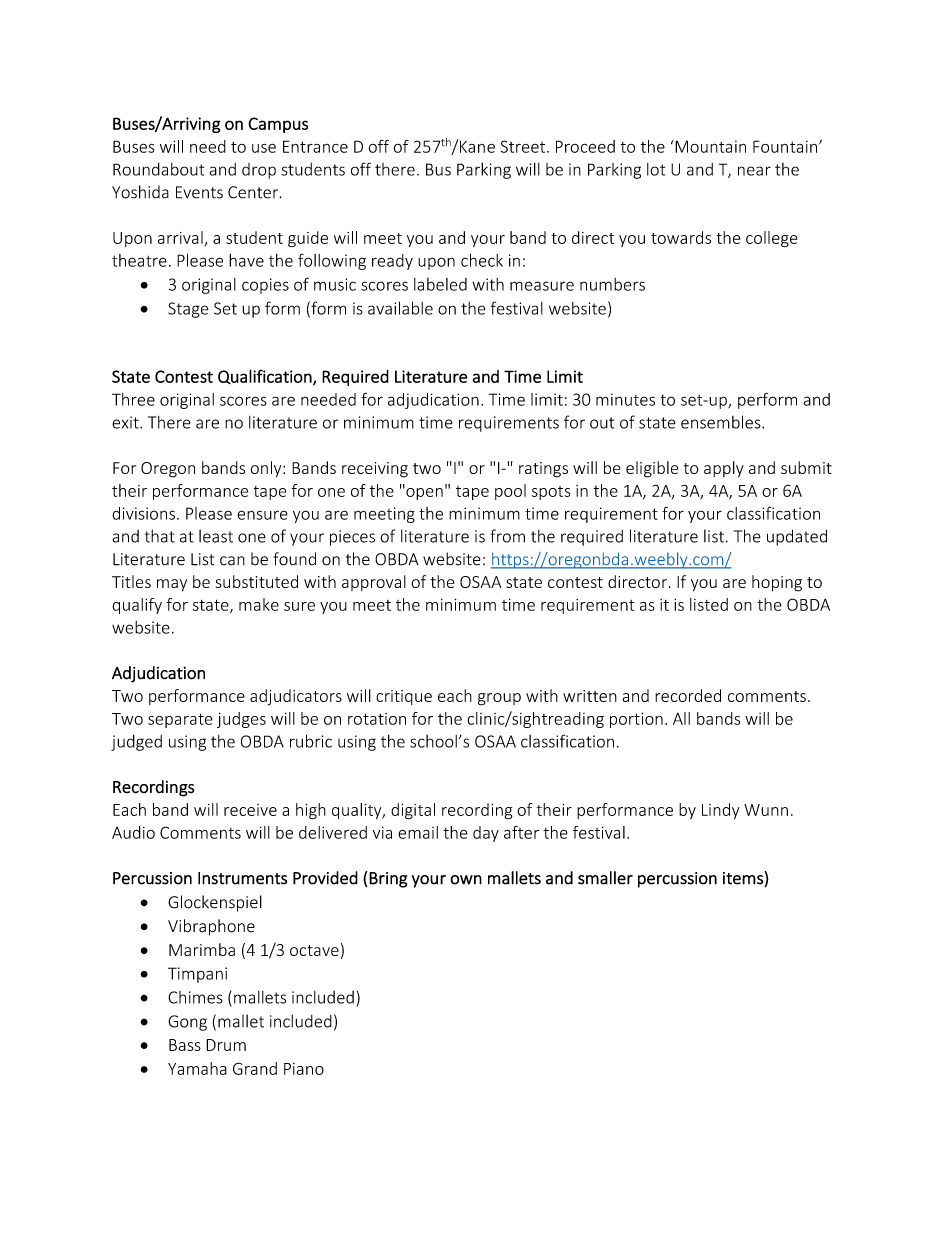 The height and width of the screenshot is (1233, 952). What do you see at coordinates (709, 146) in the screenshot?
I see `Mountain` at bounding box center [709, 146].
